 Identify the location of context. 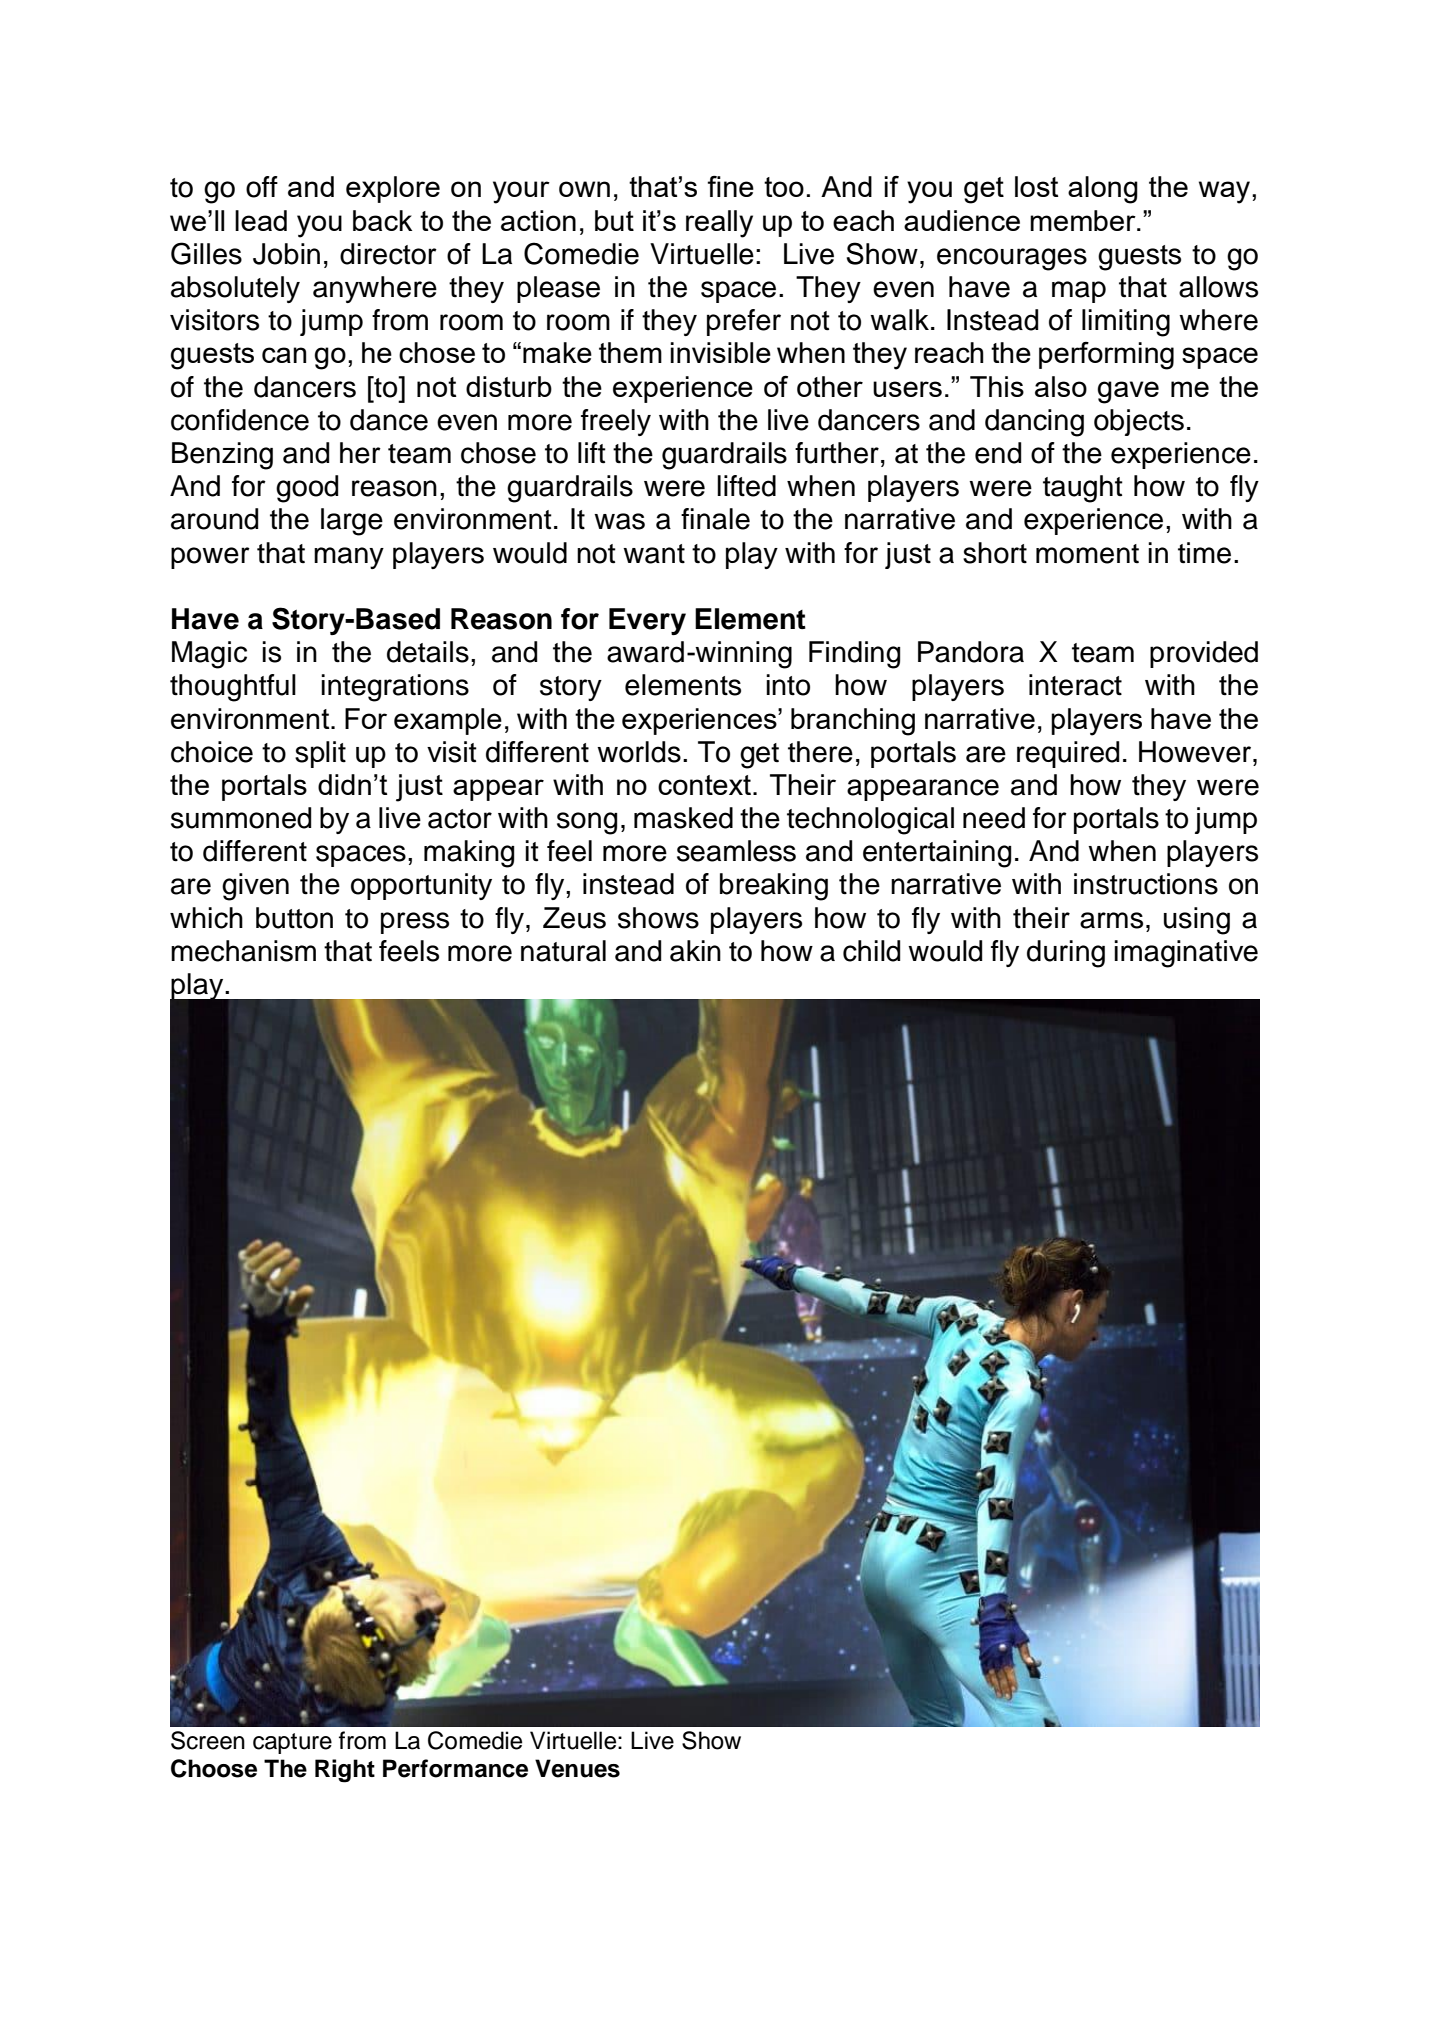
(704, 785).
